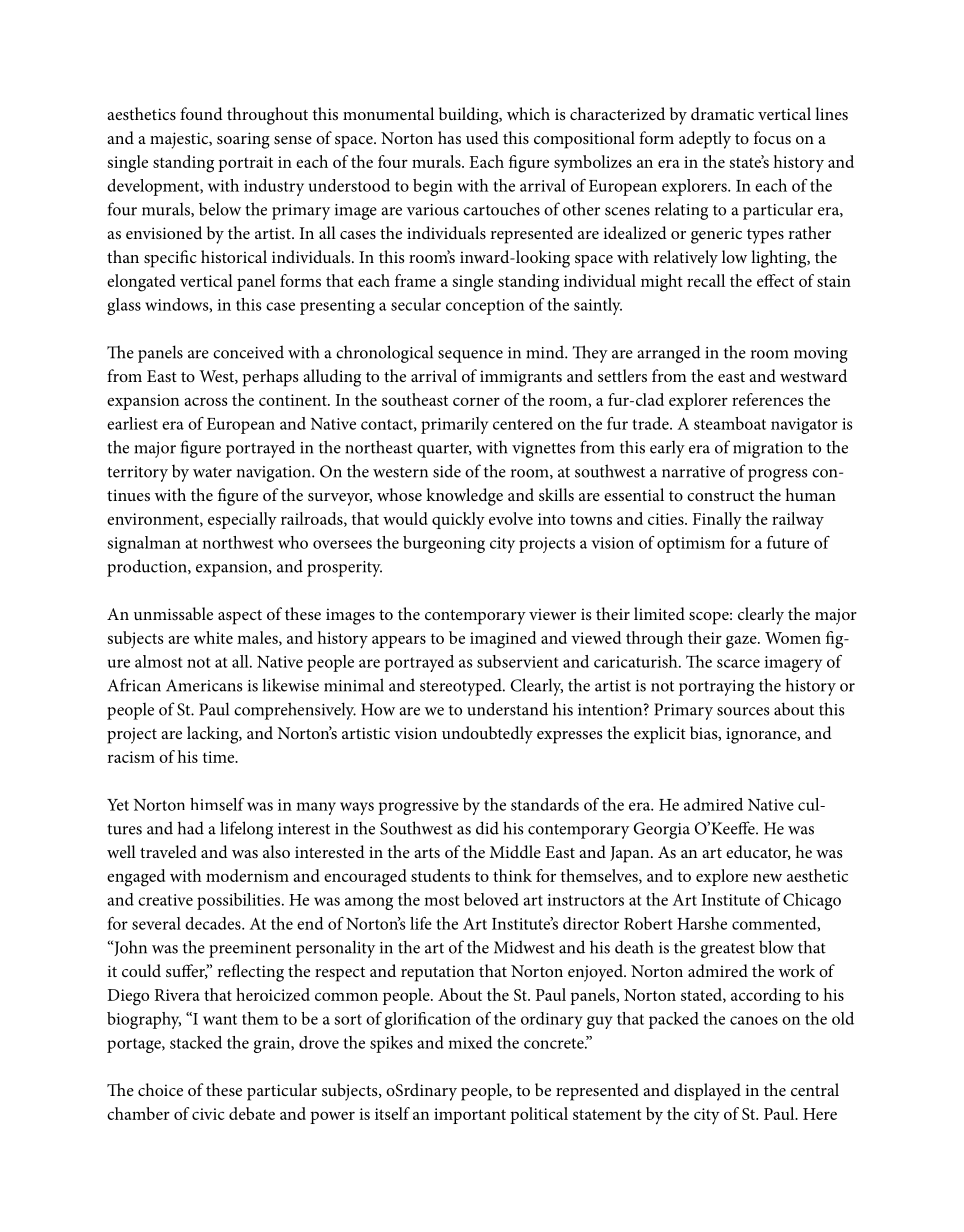 The height and width of the image is (1232, 964). Describe the element at coordinates (482, 137) in the image. I see `used` at that location.
